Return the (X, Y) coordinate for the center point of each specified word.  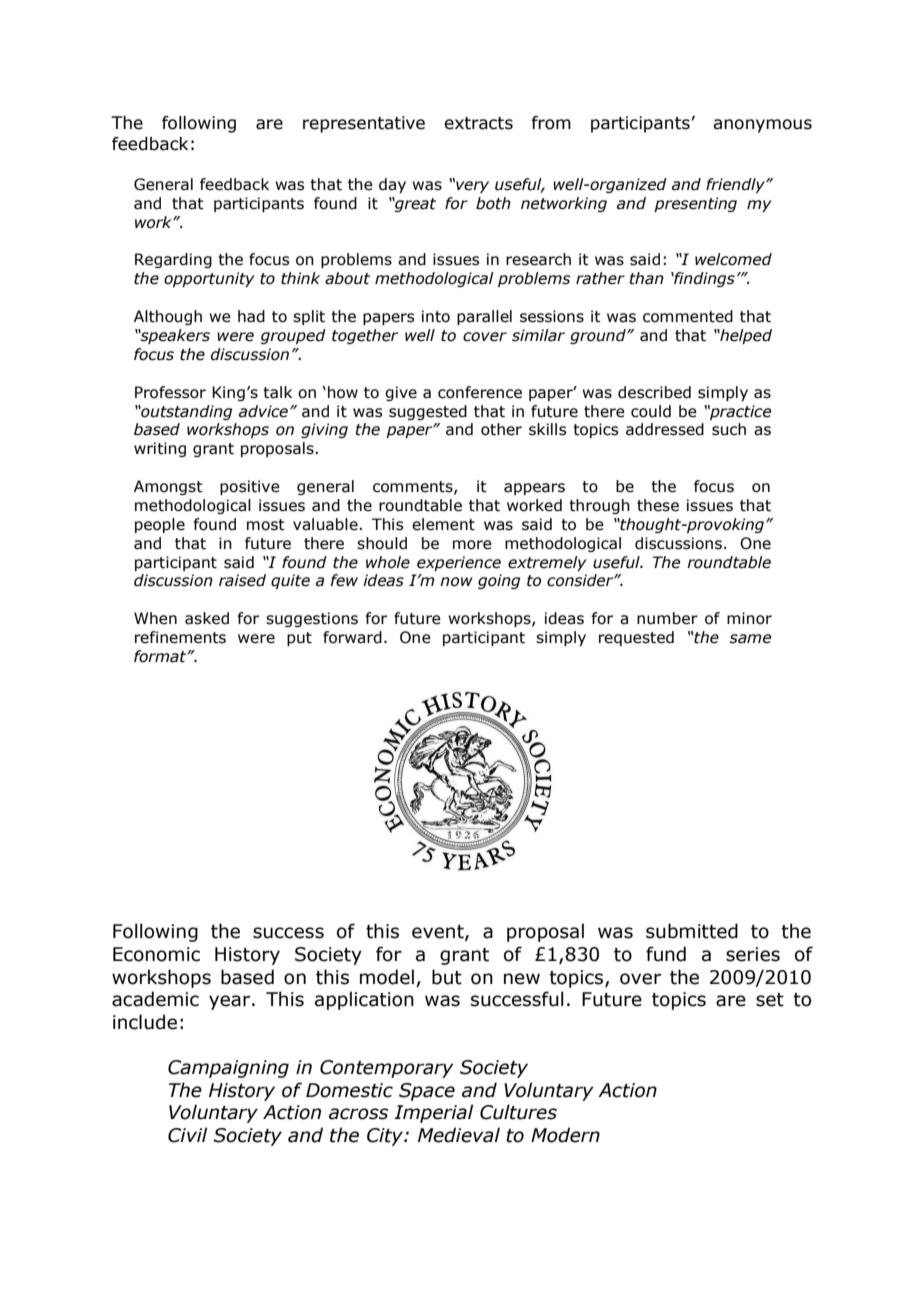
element (443, 524)
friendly (736, 185)
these (658, 505)
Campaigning (228, 1069)
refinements (180, 637)
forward (352, 637)
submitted (692, 931)
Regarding (173, 260)
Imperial (433, 1113)
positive (250, 487)
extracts (478, 123)
